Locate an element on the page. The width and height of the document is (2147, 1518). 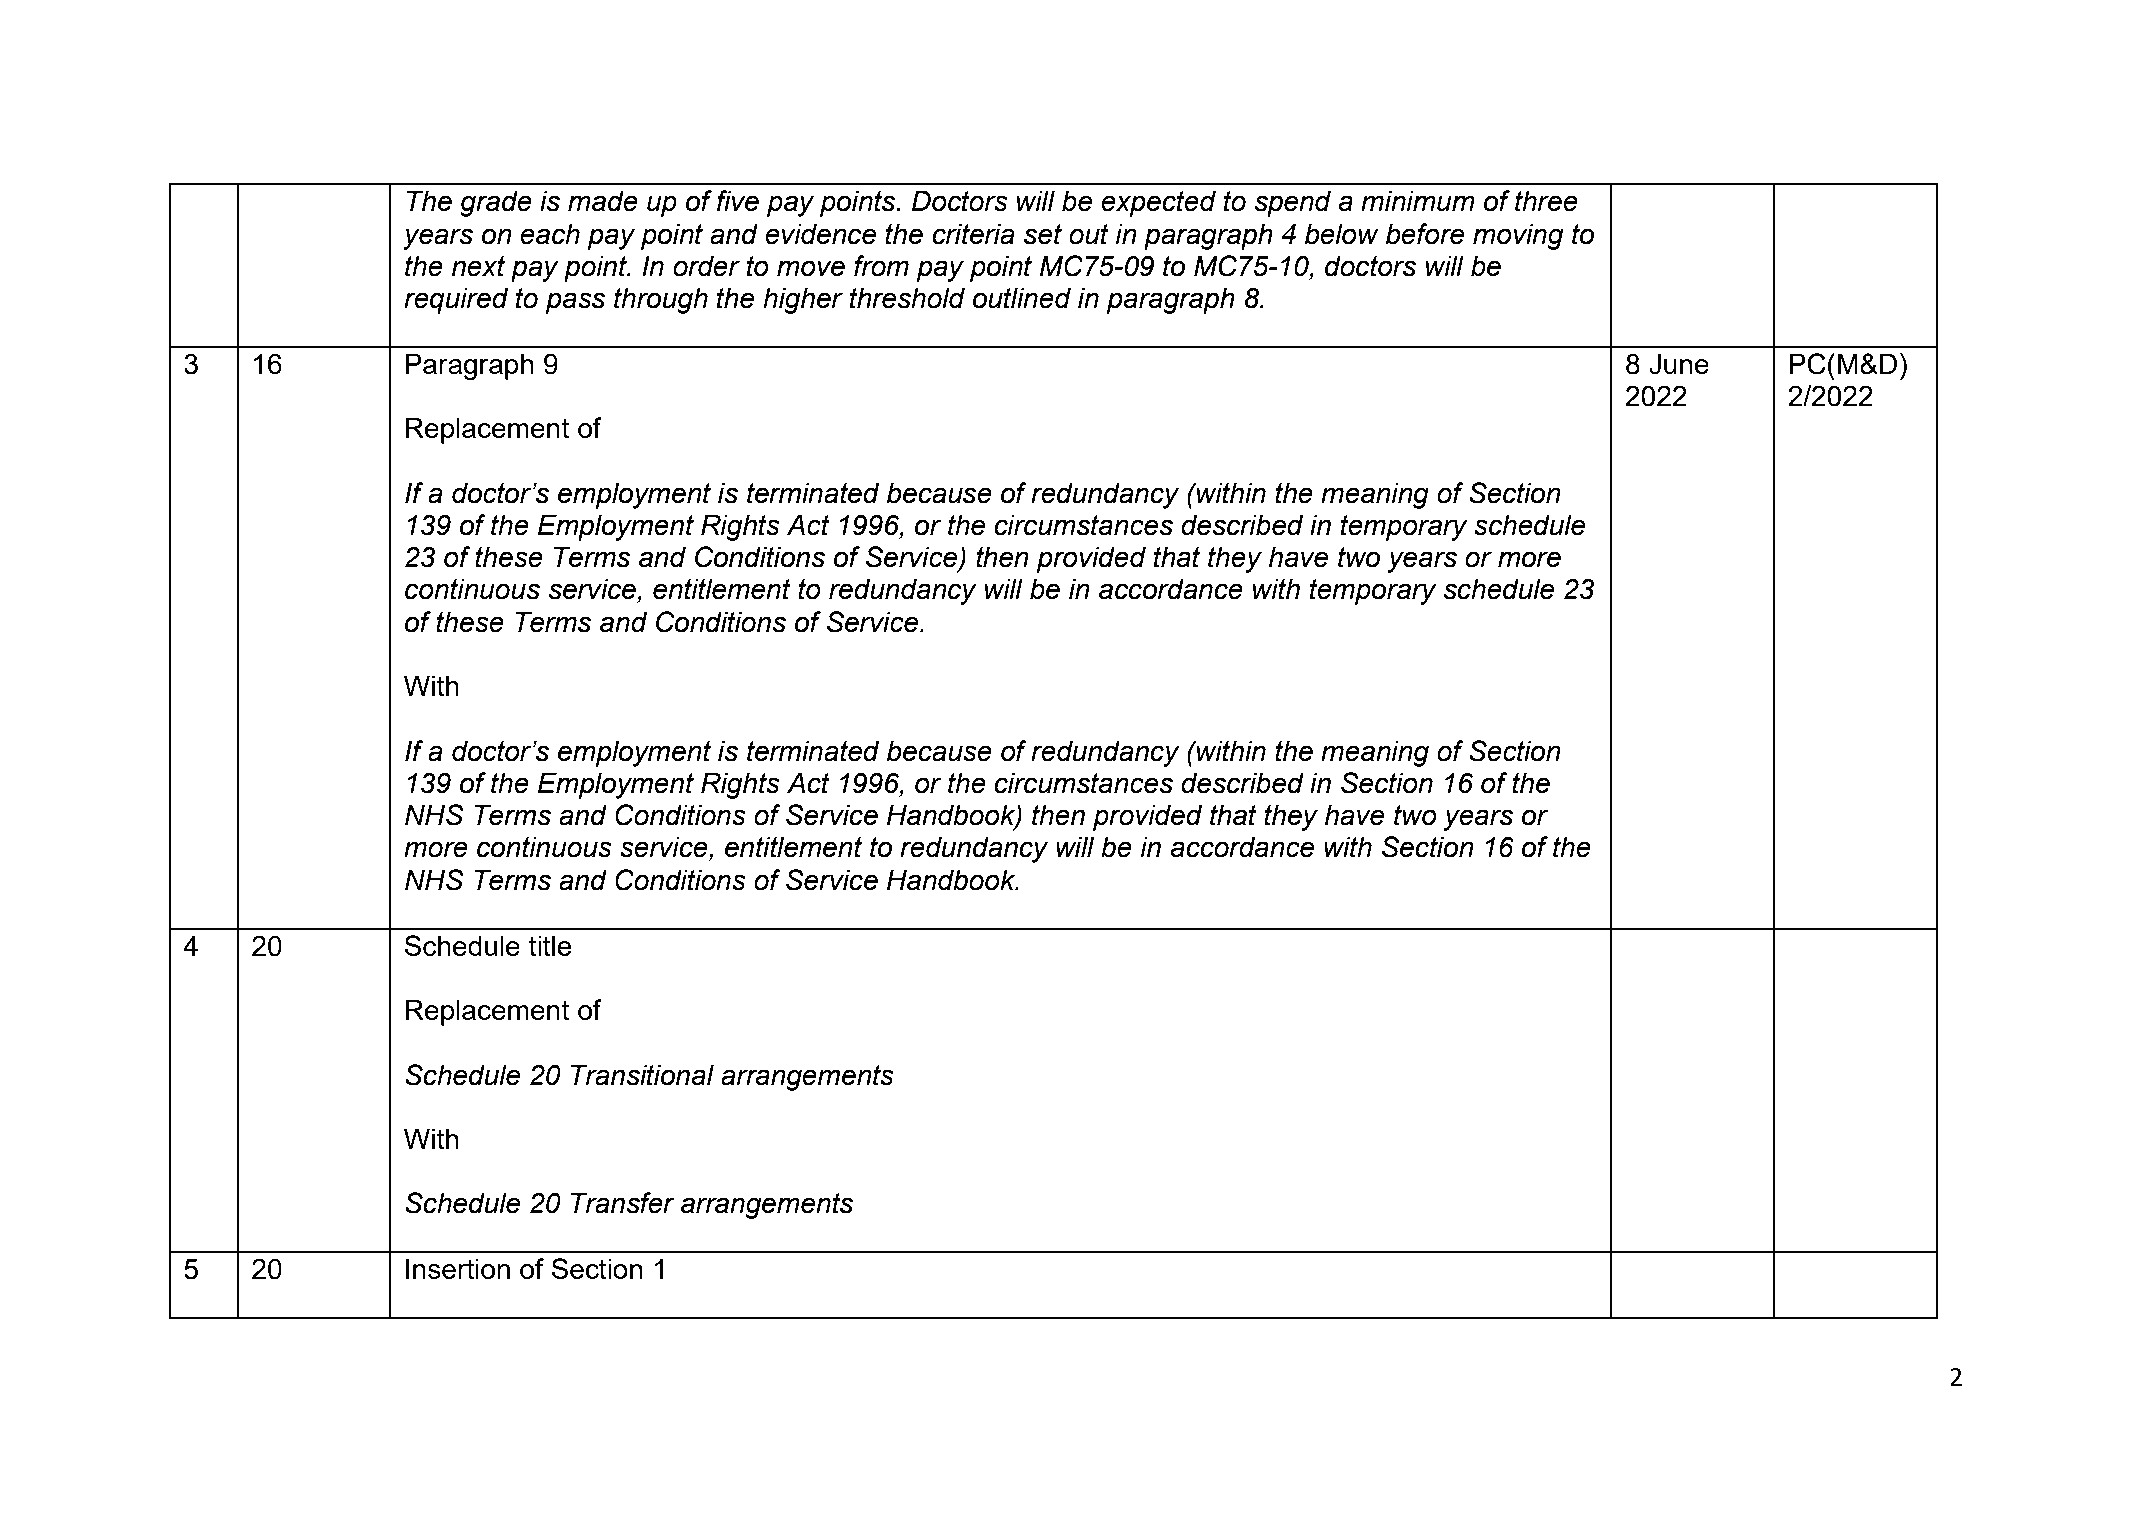
pass is located at coordinates (575, 303).
